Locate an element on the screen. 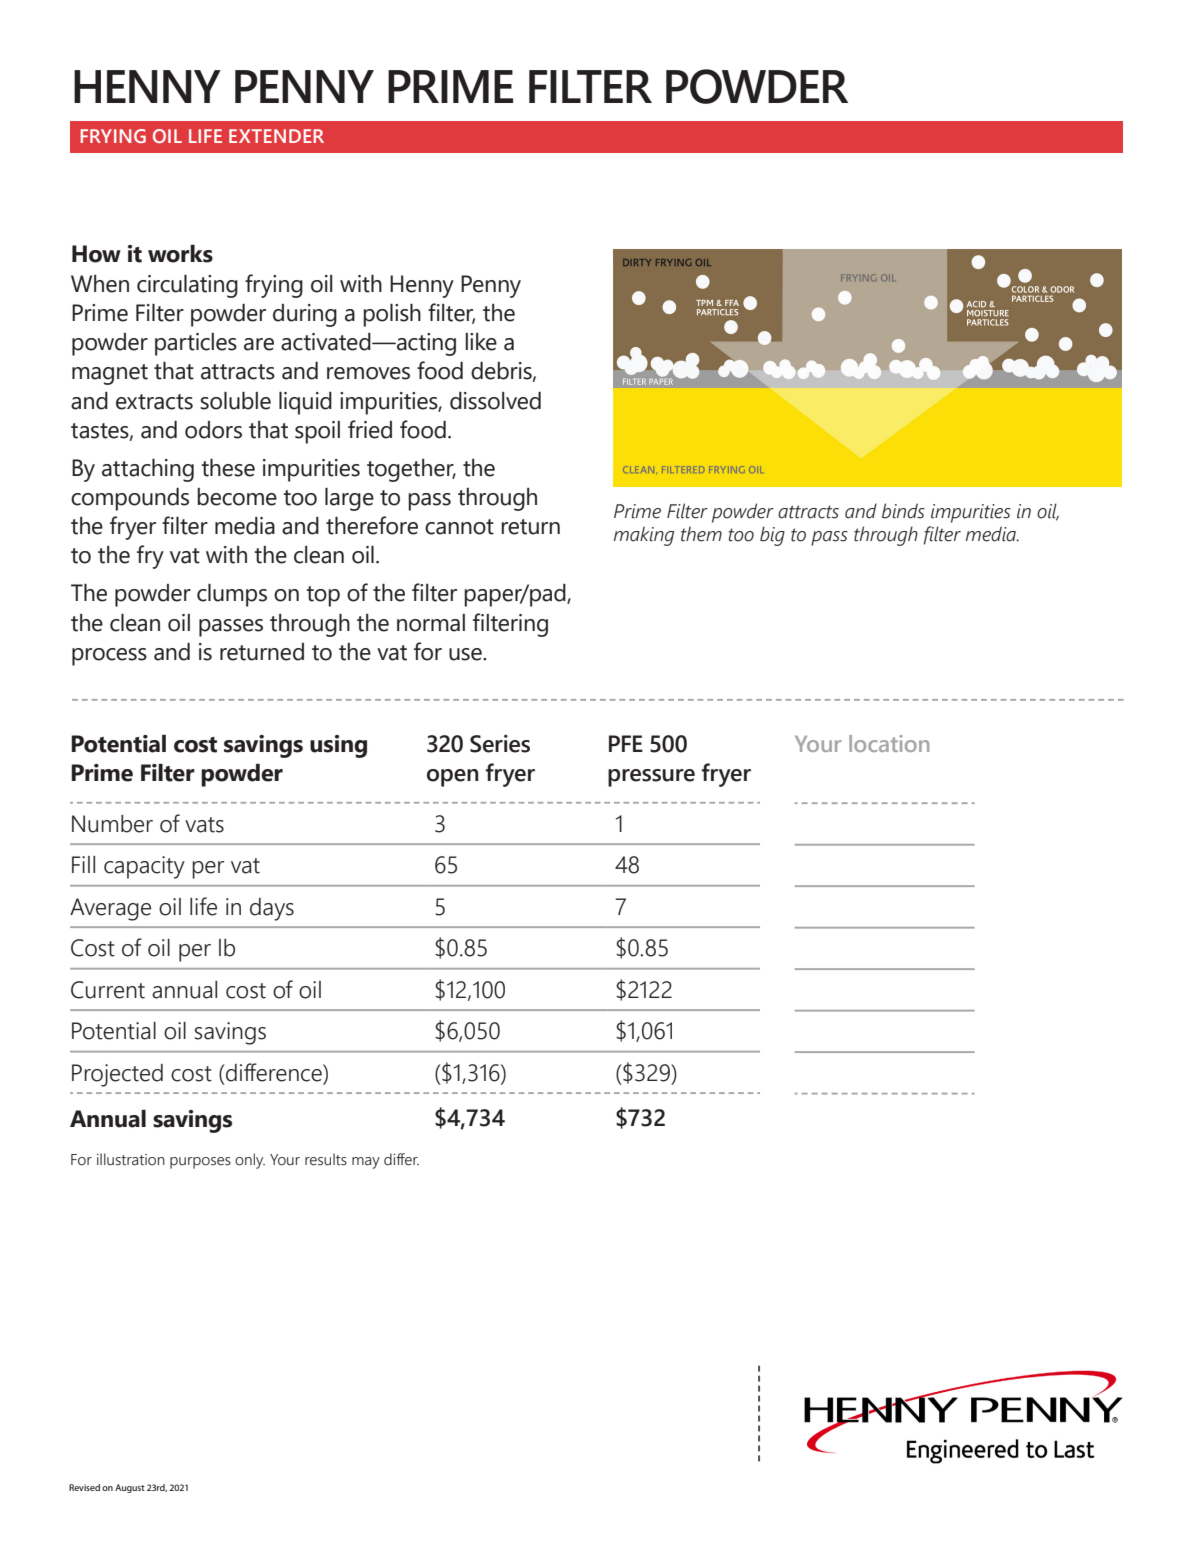 This screenshot has height=1543, width=1192. results is located at coordinates (326, 1159).
